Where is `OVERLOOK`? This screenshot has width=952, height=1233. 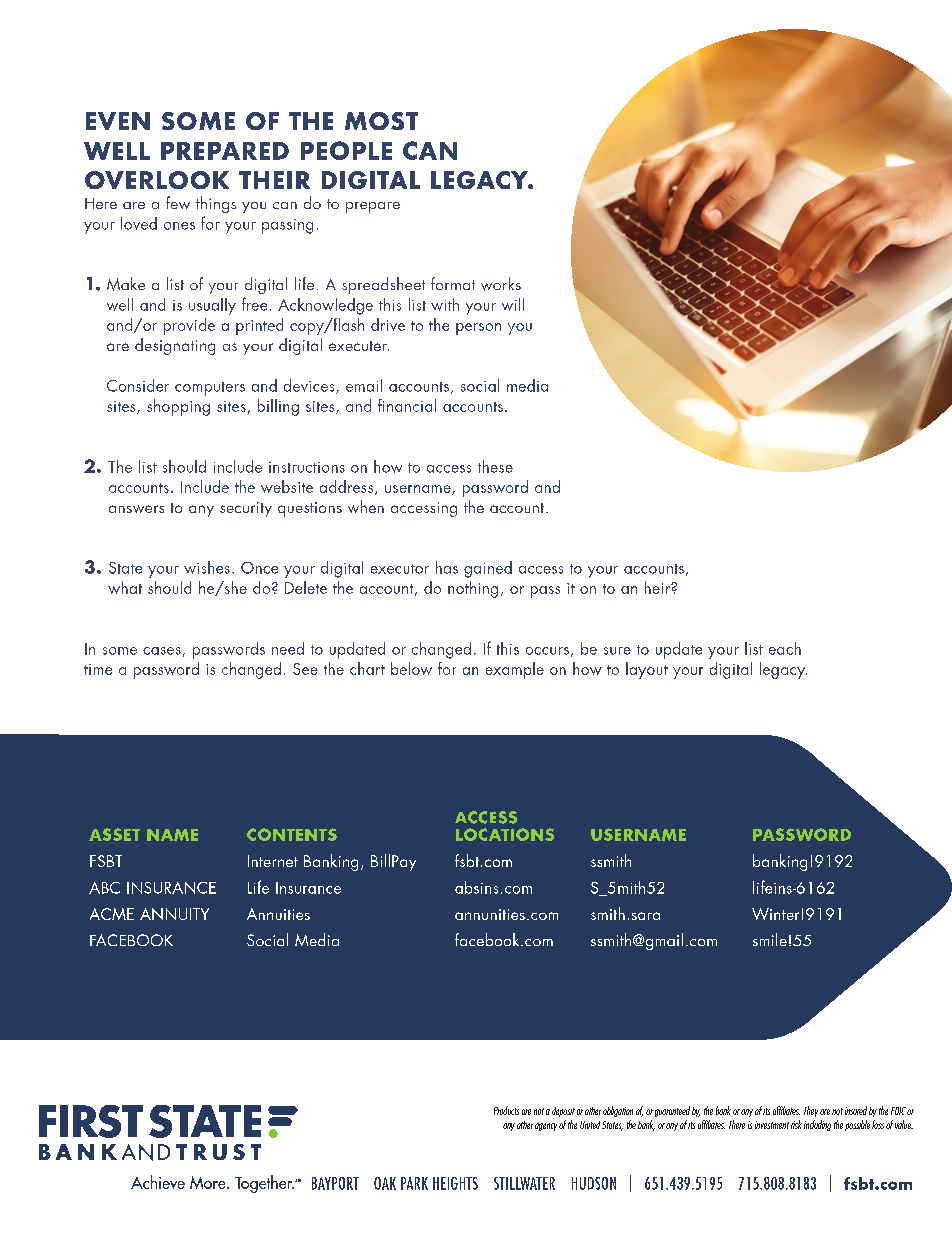
OVERLOOK is located at coordinates (157, 180).
